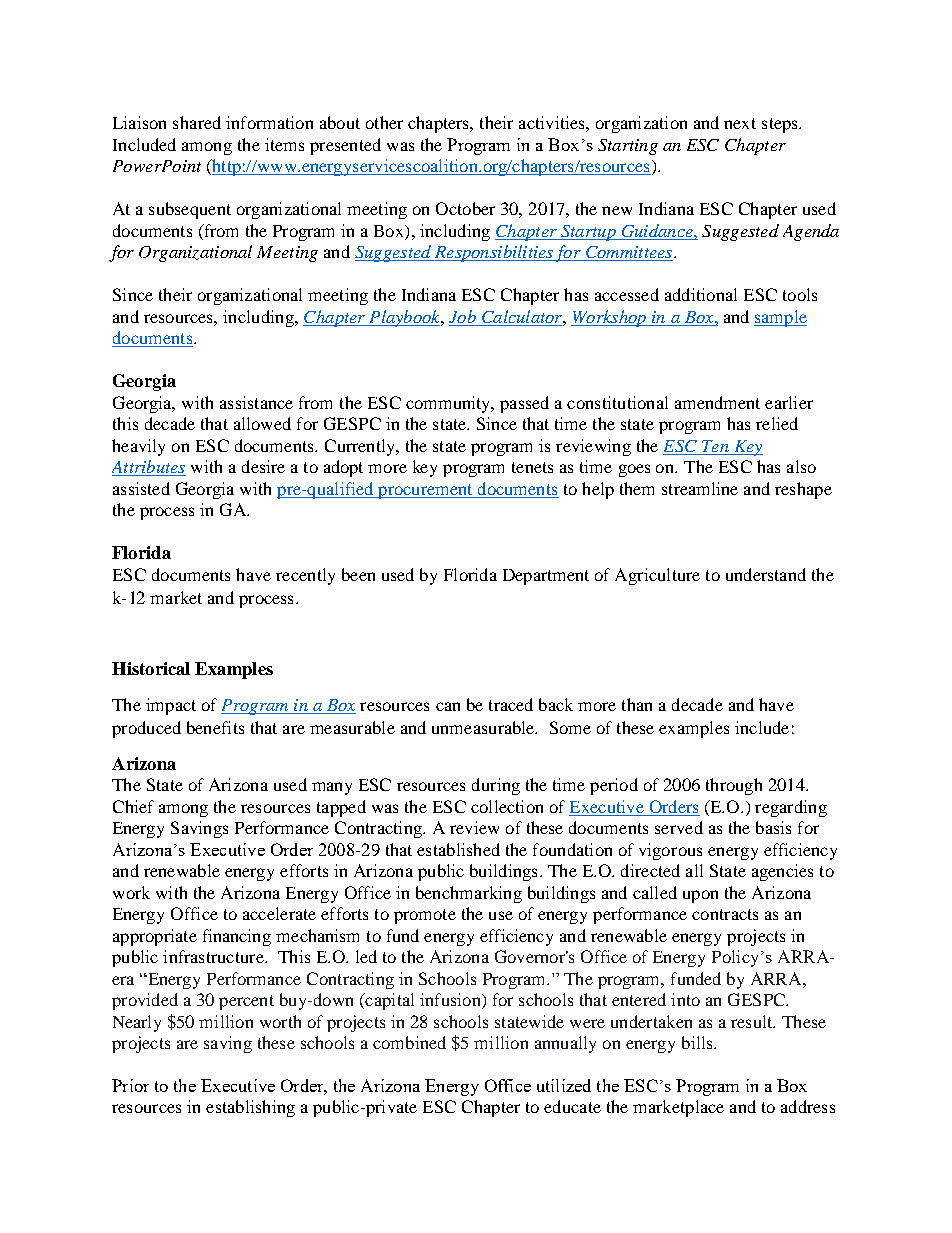  Describe the element at coordinates (465, 208) in the screenshot. I see `October` at that location.
